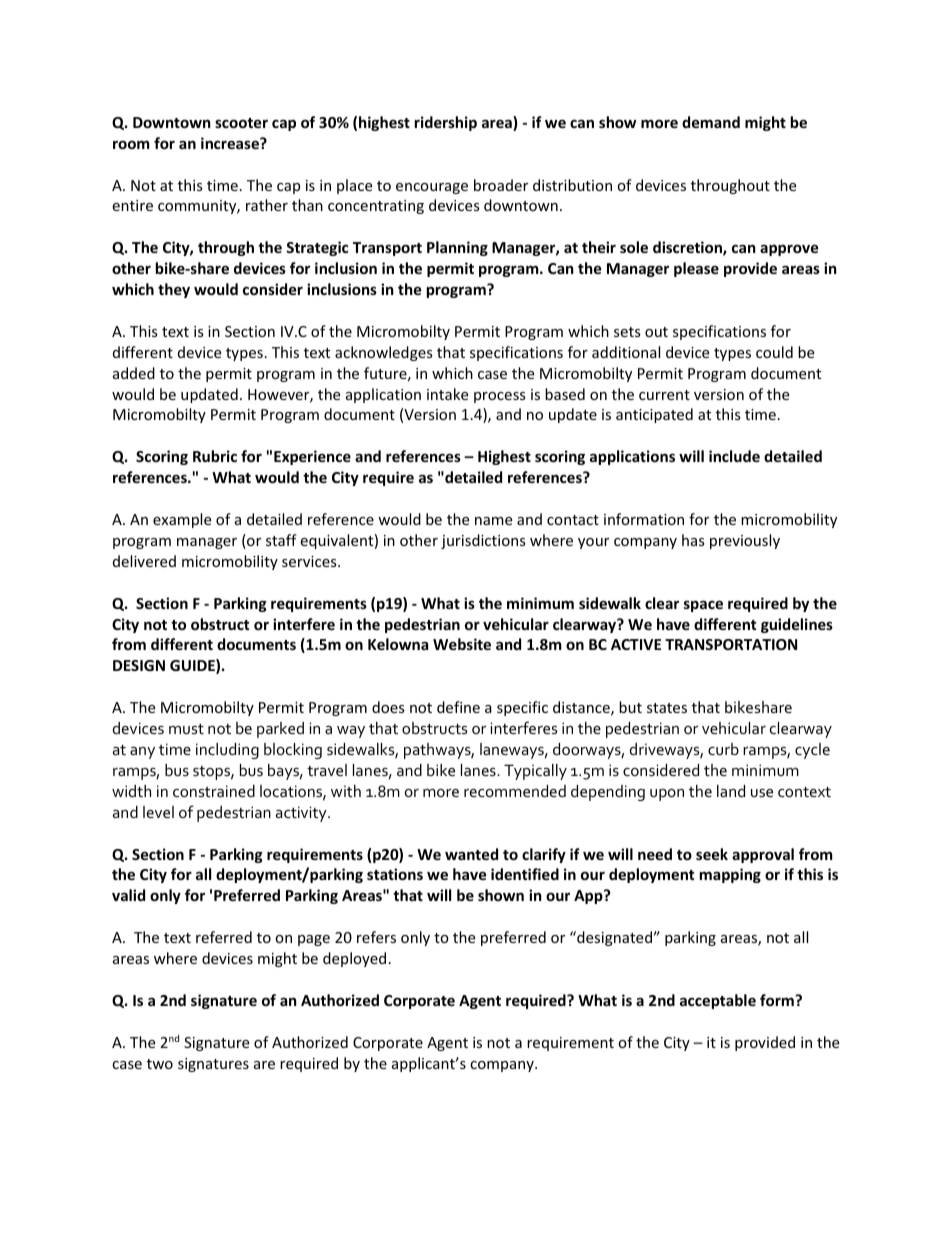  What do you see at coordinates (231, 143) in the screenshot?
I see `increase` at bounding box center [231, 143].
